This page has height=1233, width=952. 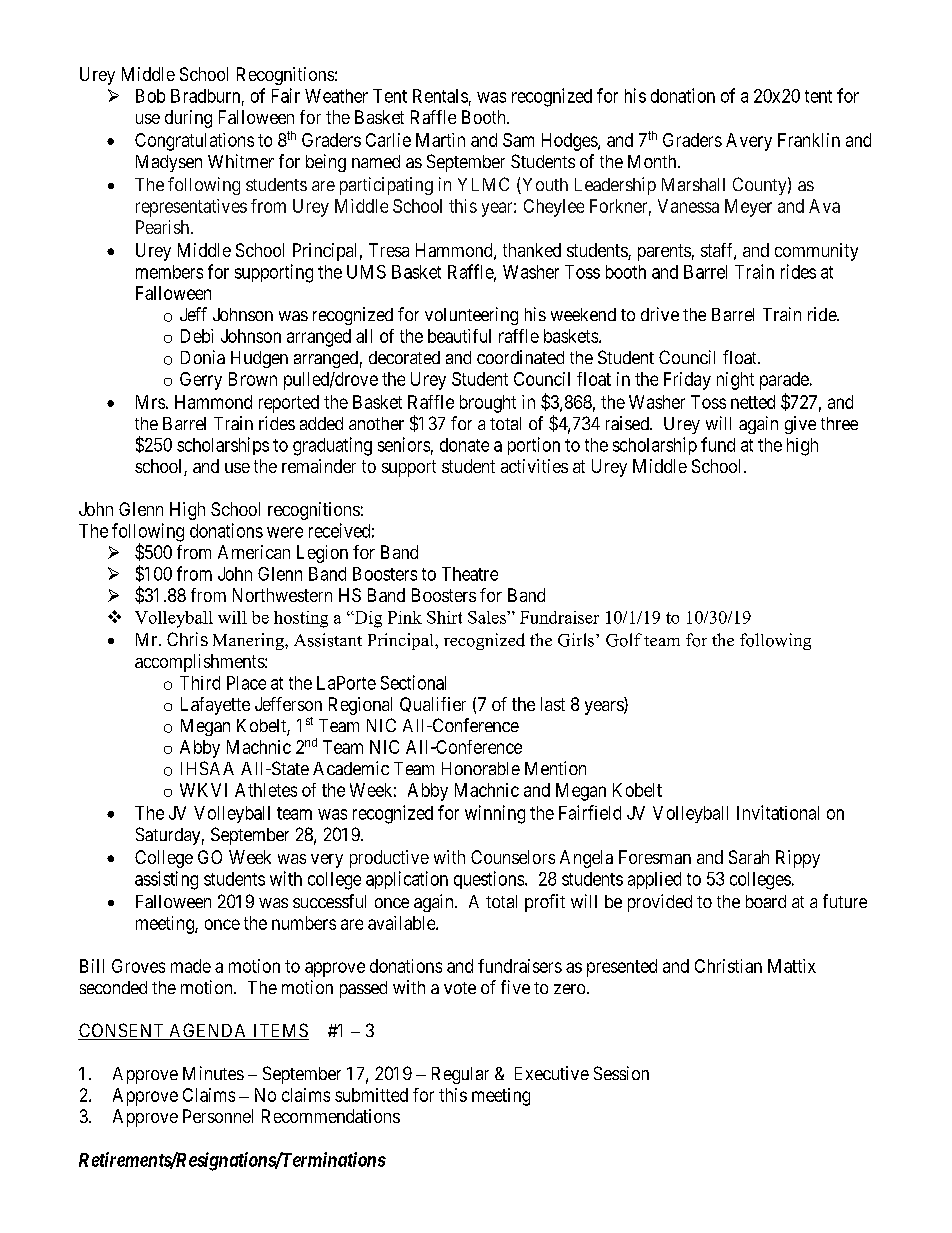 What do you see at coordinates (481, 768) in the page?
I see `Honorable` at bounding box center [481, 768].
